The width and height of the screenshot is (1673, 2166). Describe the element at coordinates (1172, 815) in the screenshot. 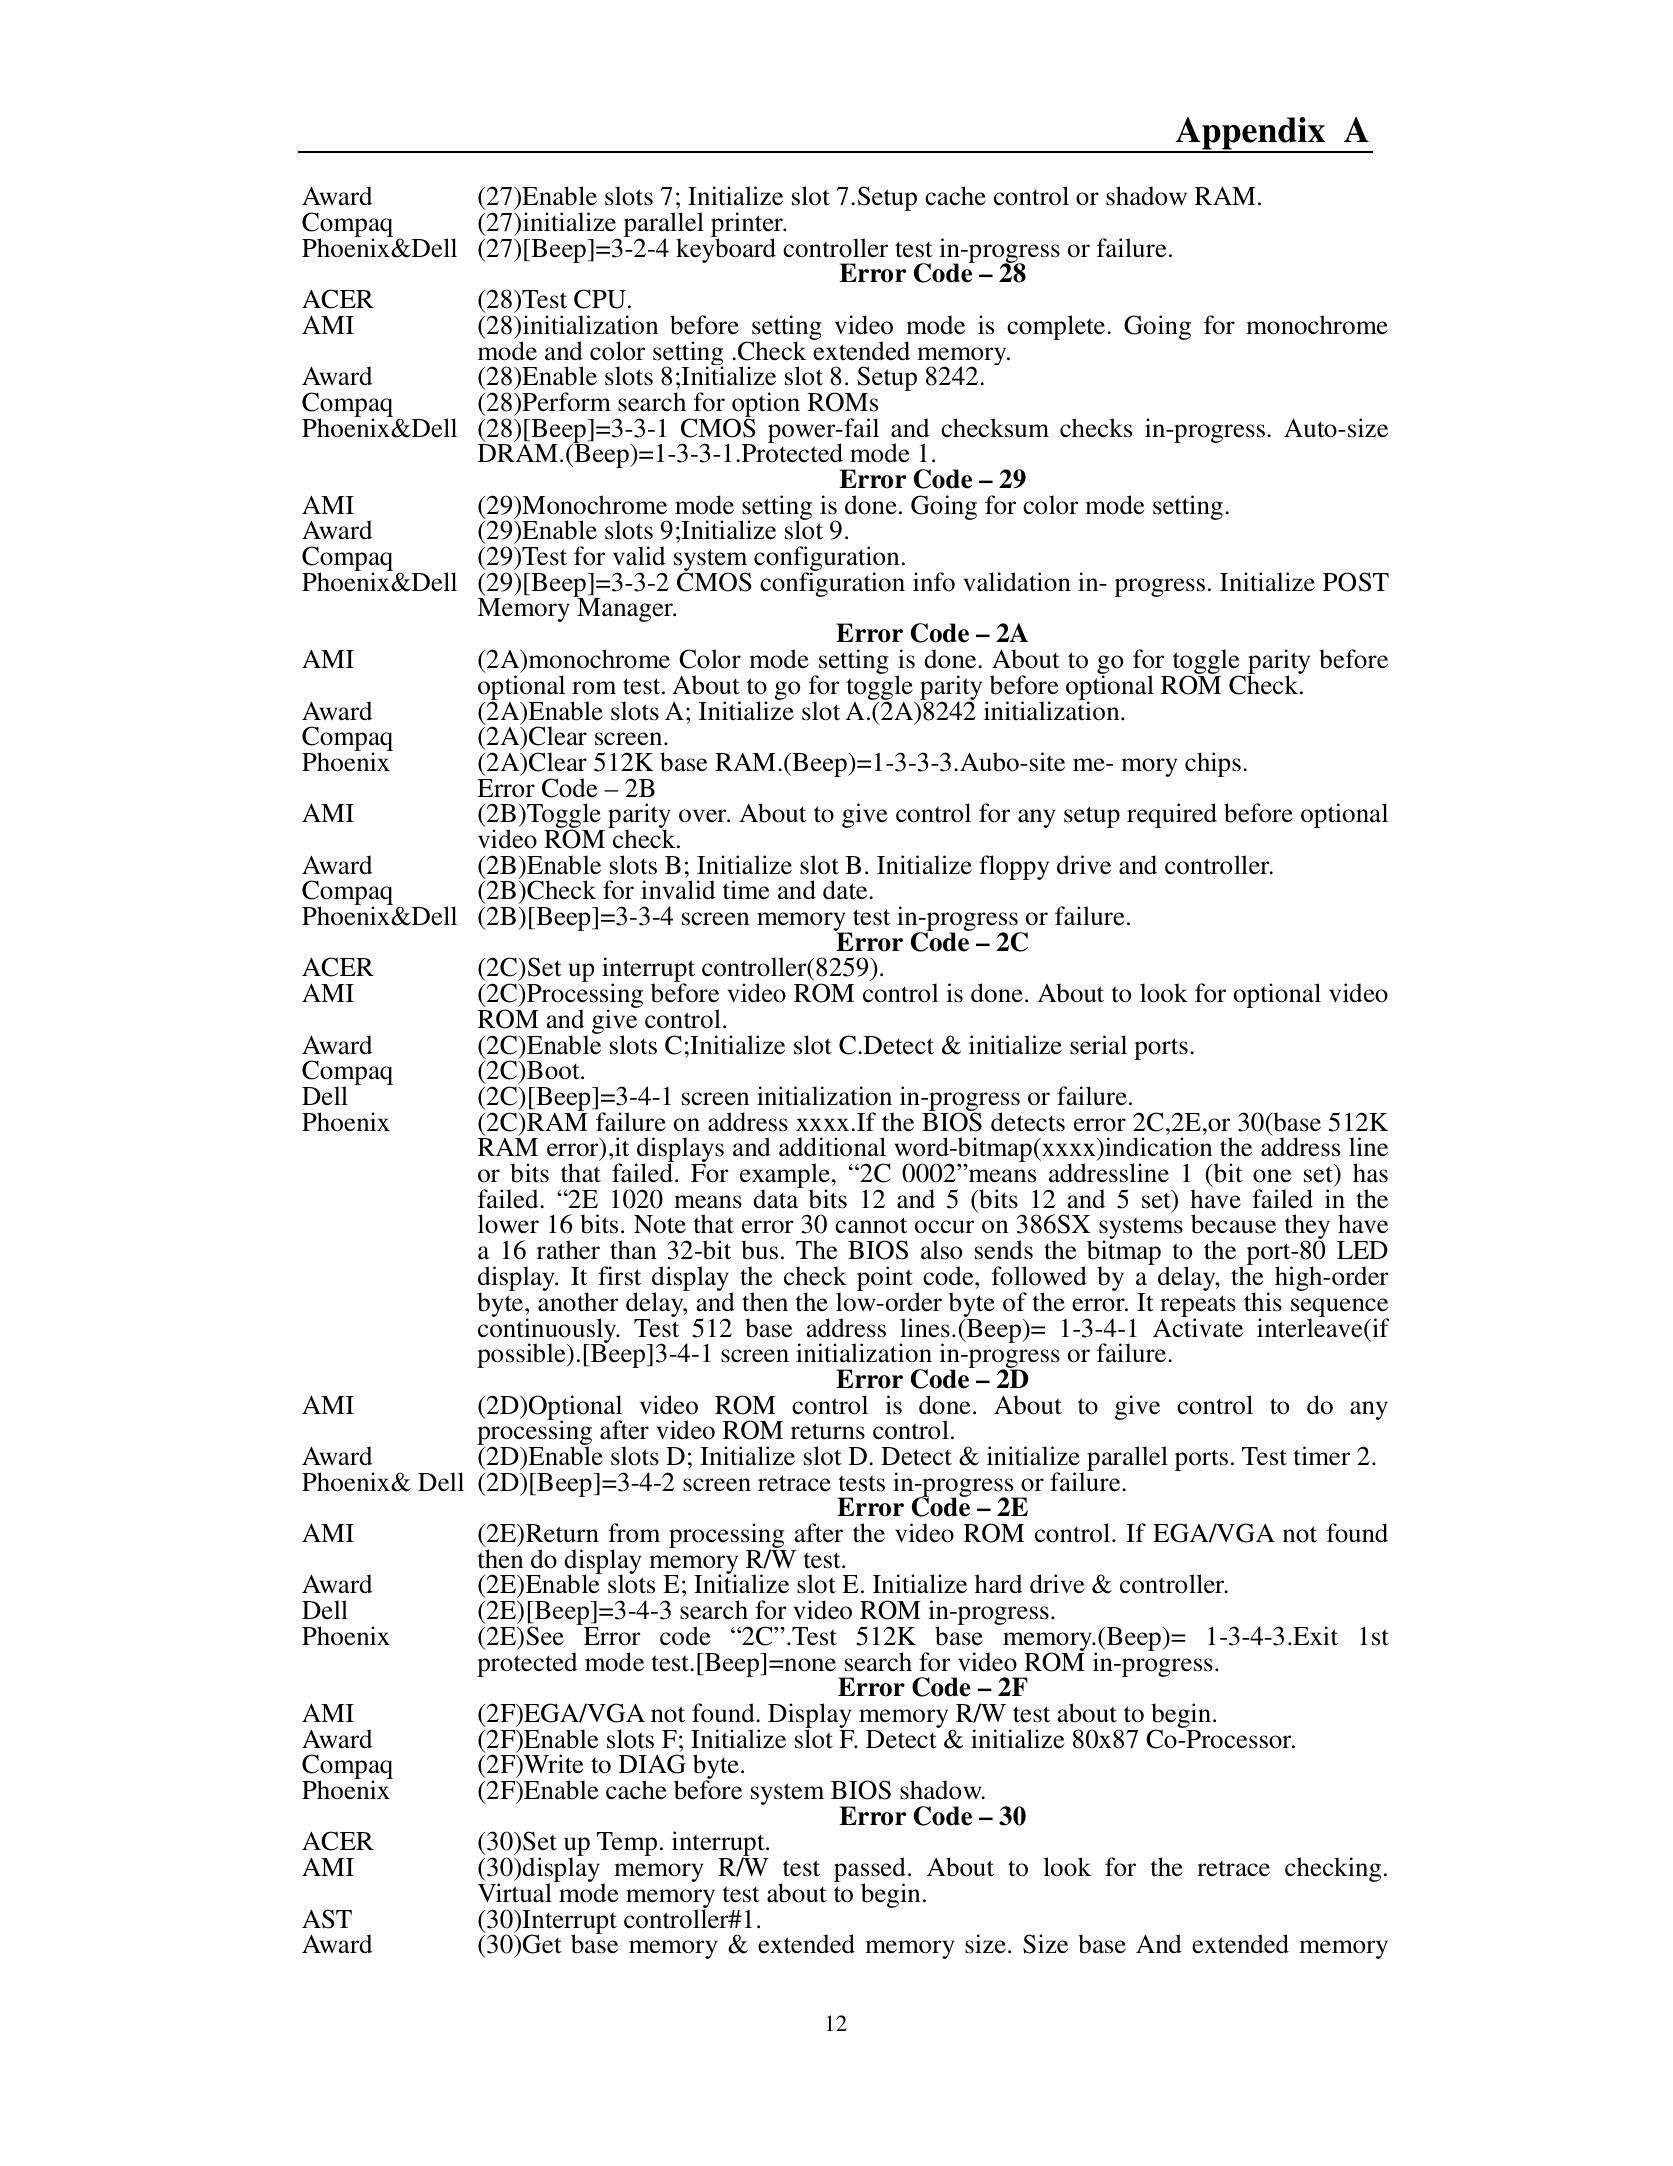

I see `required` at that location.
